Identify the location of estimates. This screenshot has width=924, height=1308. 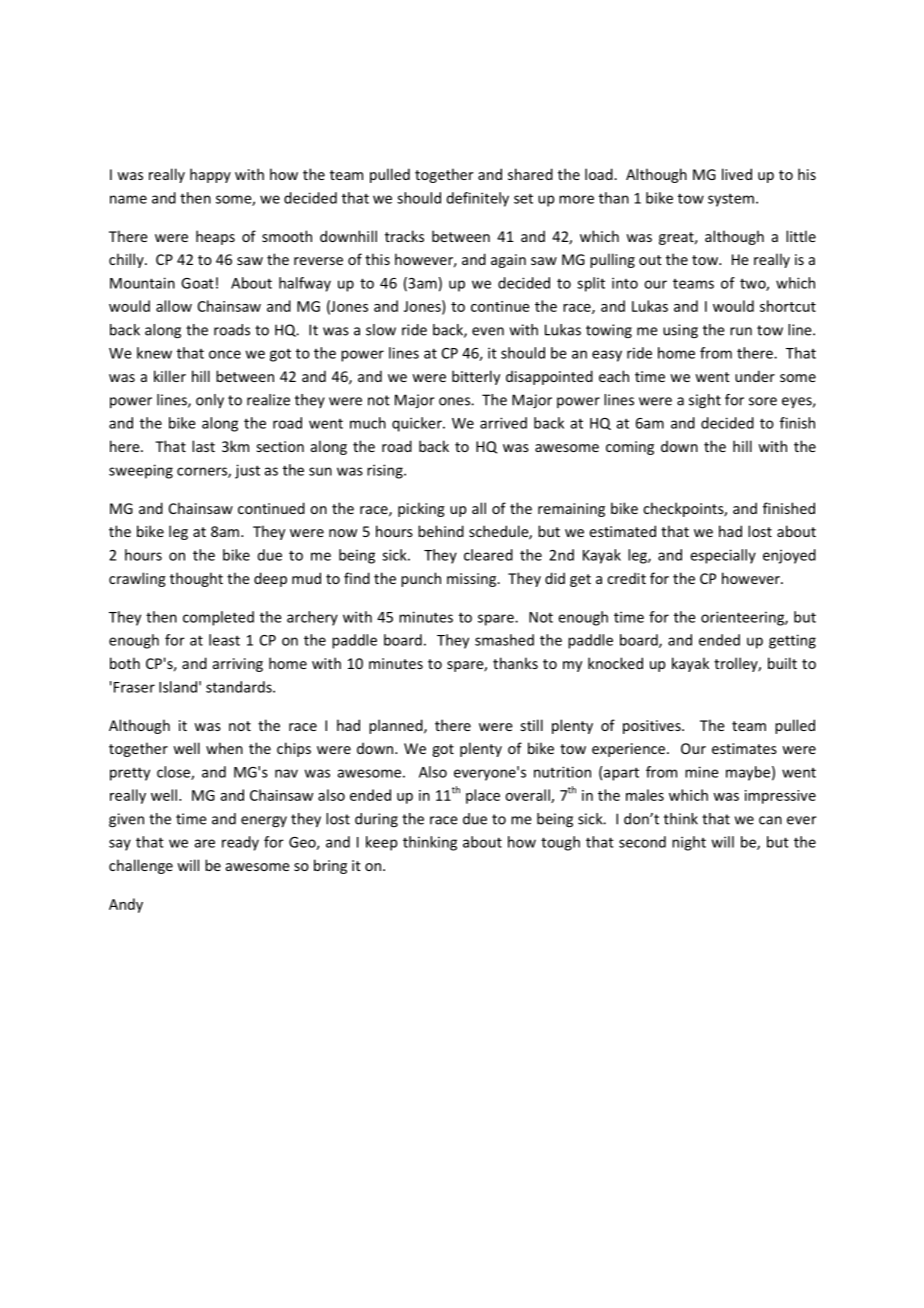
(744, 748).
